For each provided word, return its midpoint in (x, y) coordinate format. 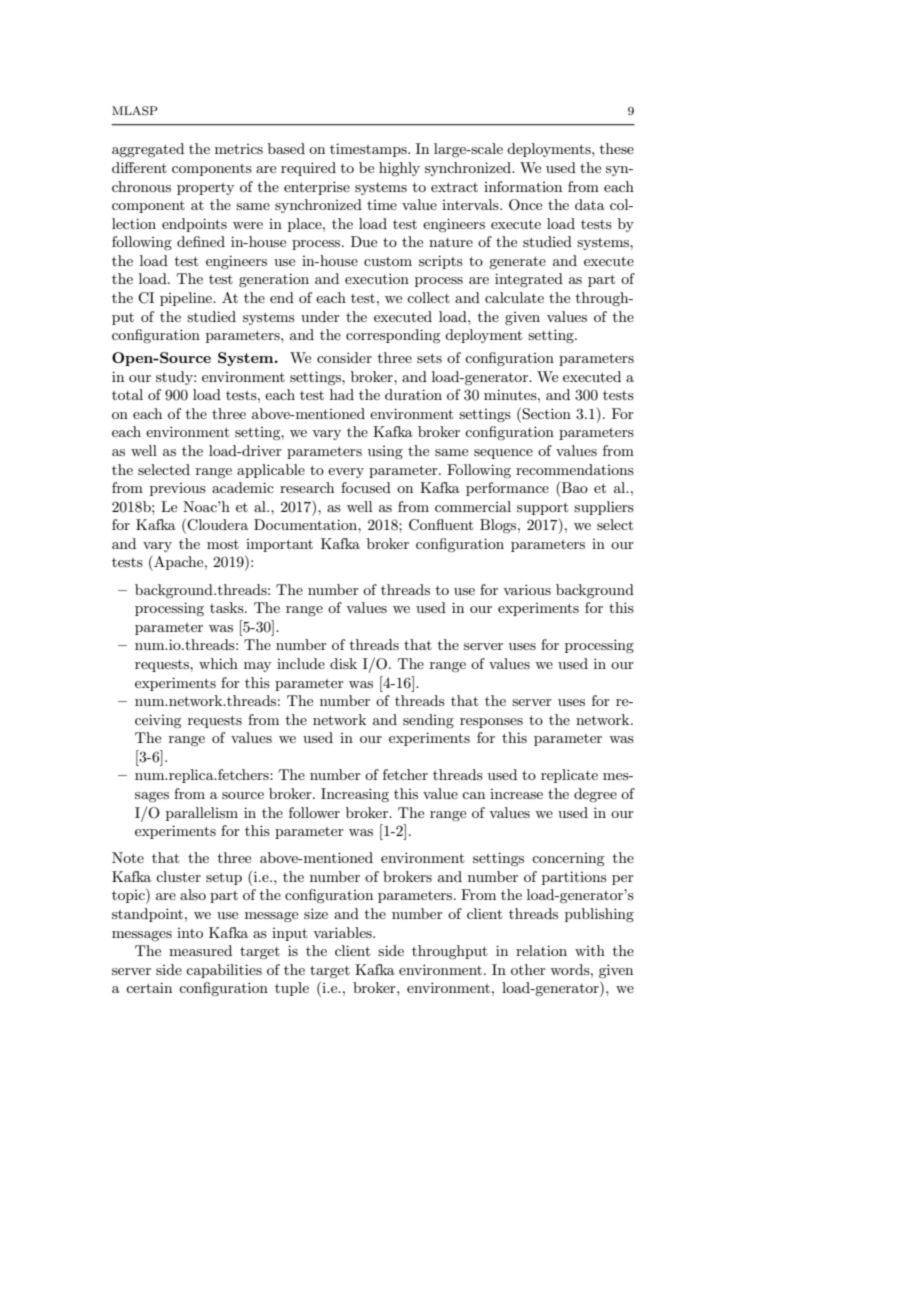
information (523, 186)
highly (399, 169)
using (385, 452)
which (218, 663)
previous (178, 489)
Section (546, 414)
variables (343, 932)
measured (200, 950)
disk (343, 663)
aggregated (148, 150)
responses (491, 723)
